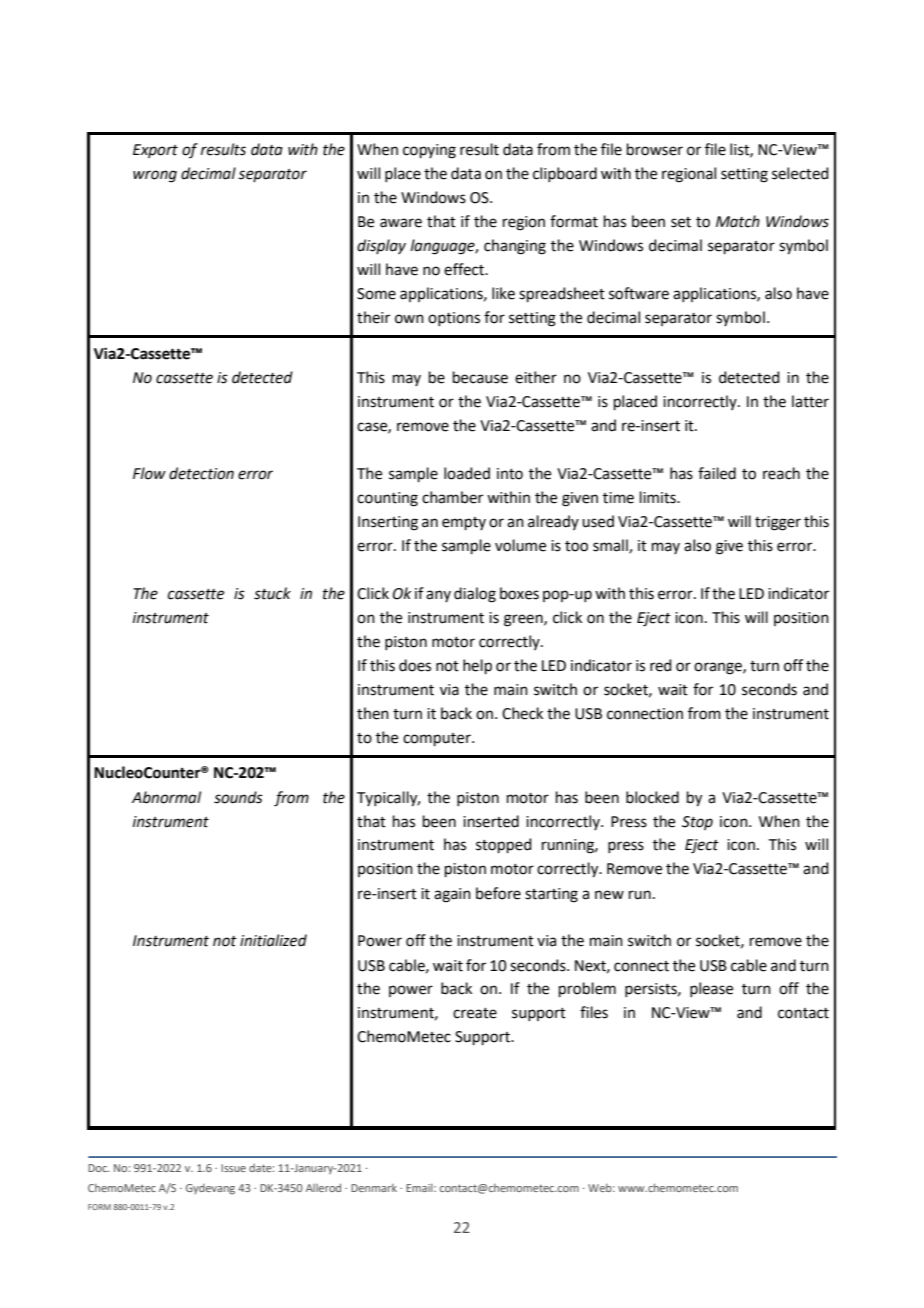 Image resolution: width=924 pixels, height=1308 pixels. I want to click on wrong, so click(155, 176).
